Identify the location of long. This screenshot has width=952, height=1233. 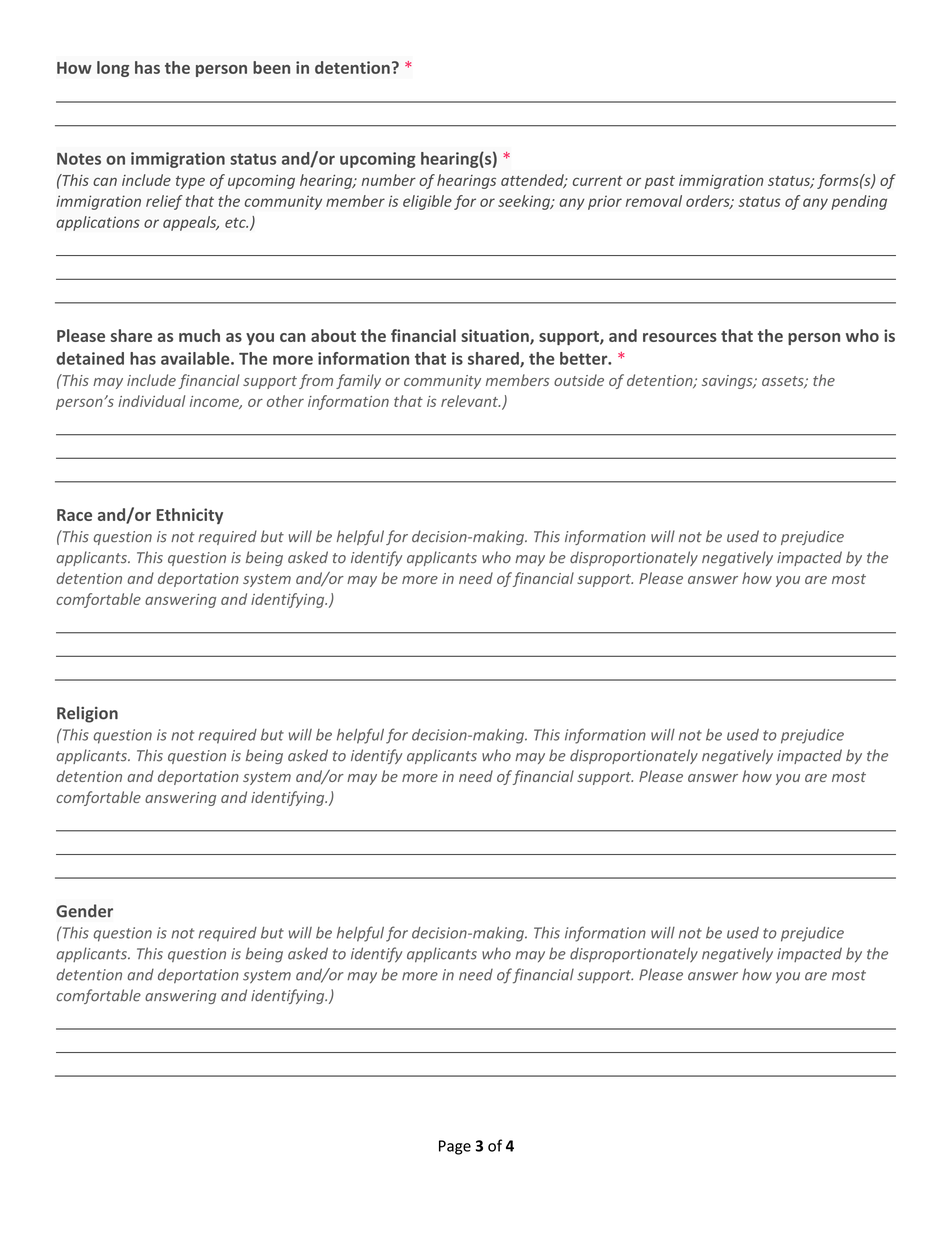
(113, 69).
